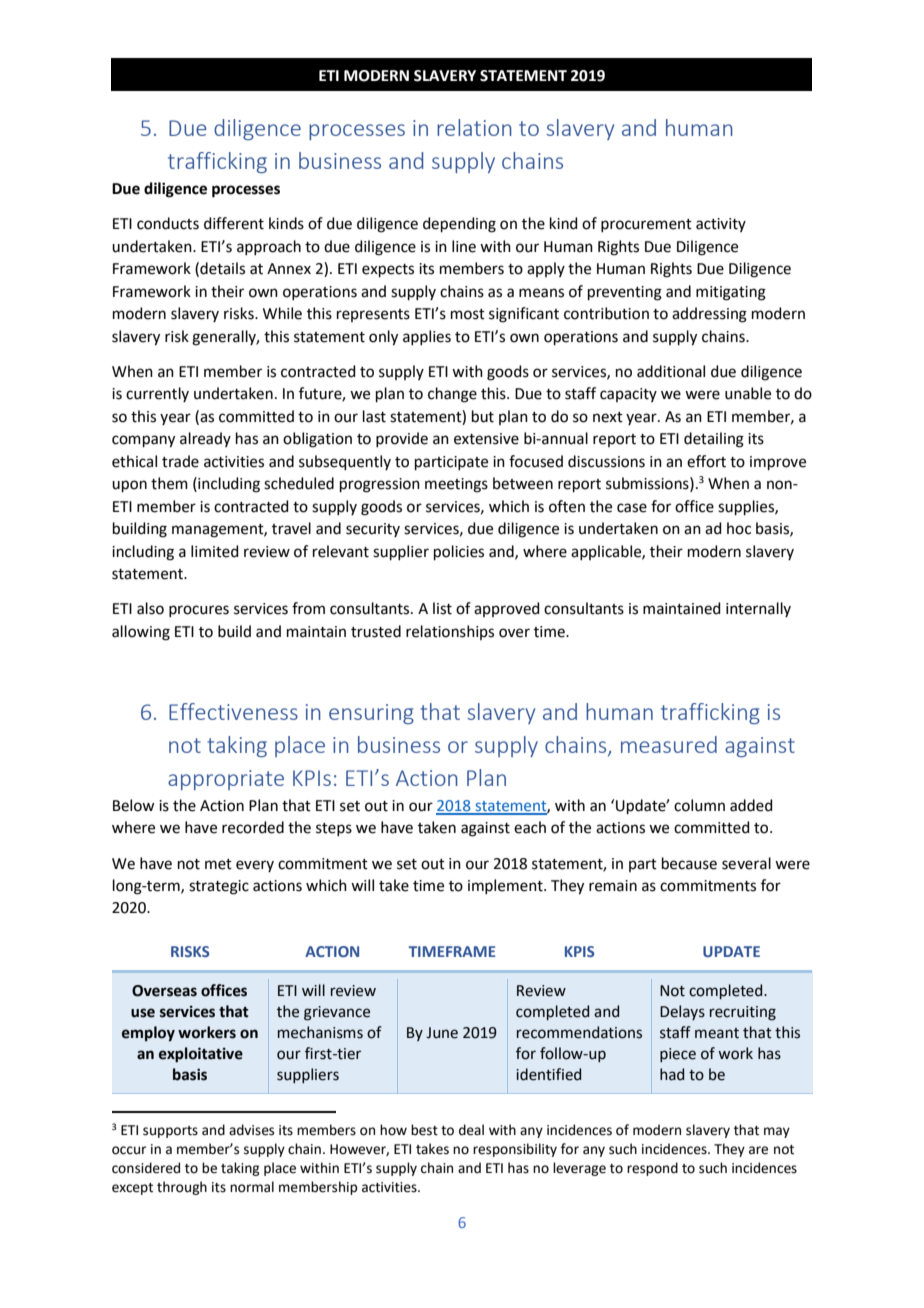  I want to click on limited, so click(215, 551).
